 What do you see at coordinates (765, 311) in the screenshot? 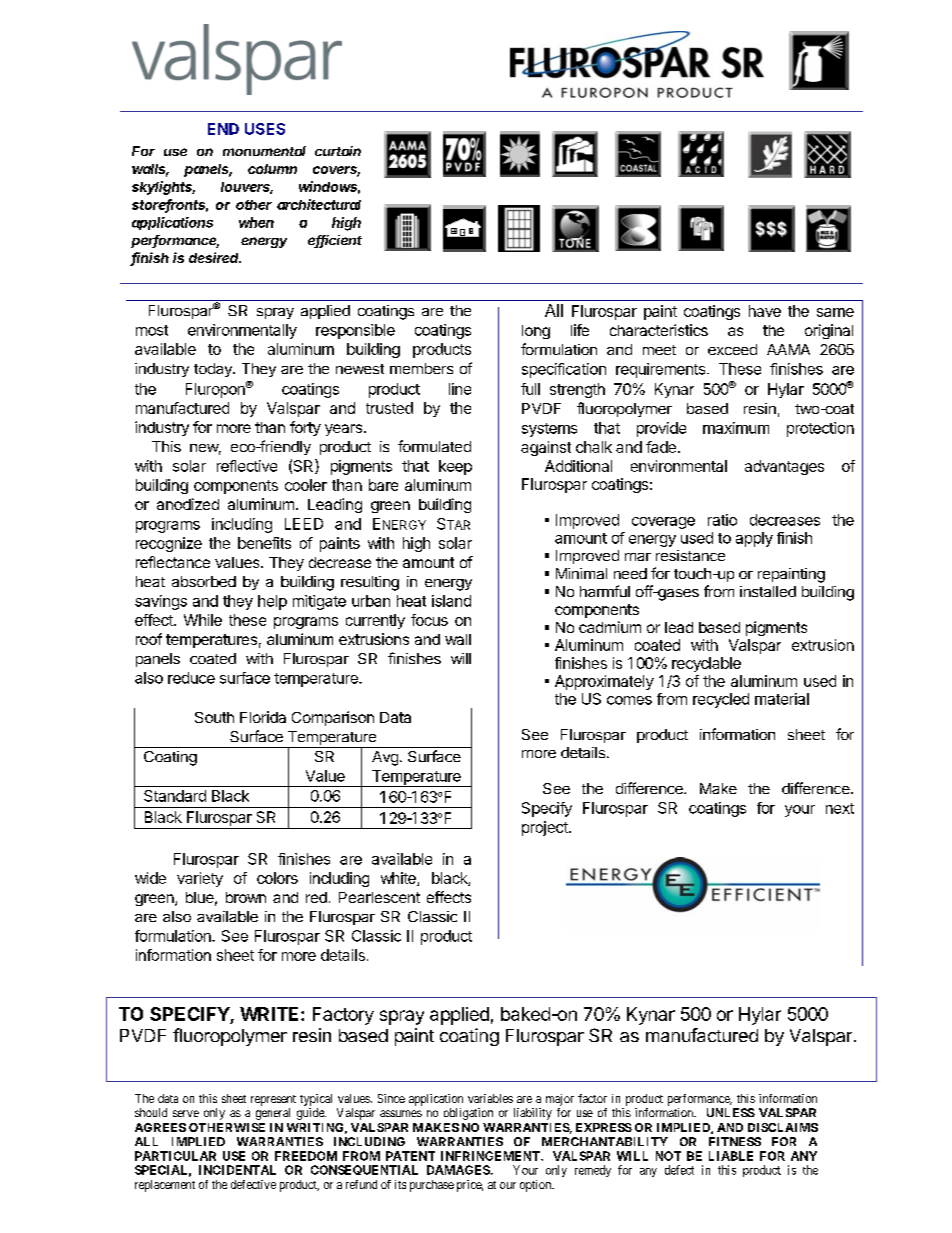
I see `have` at bounding box center [765, 311].
